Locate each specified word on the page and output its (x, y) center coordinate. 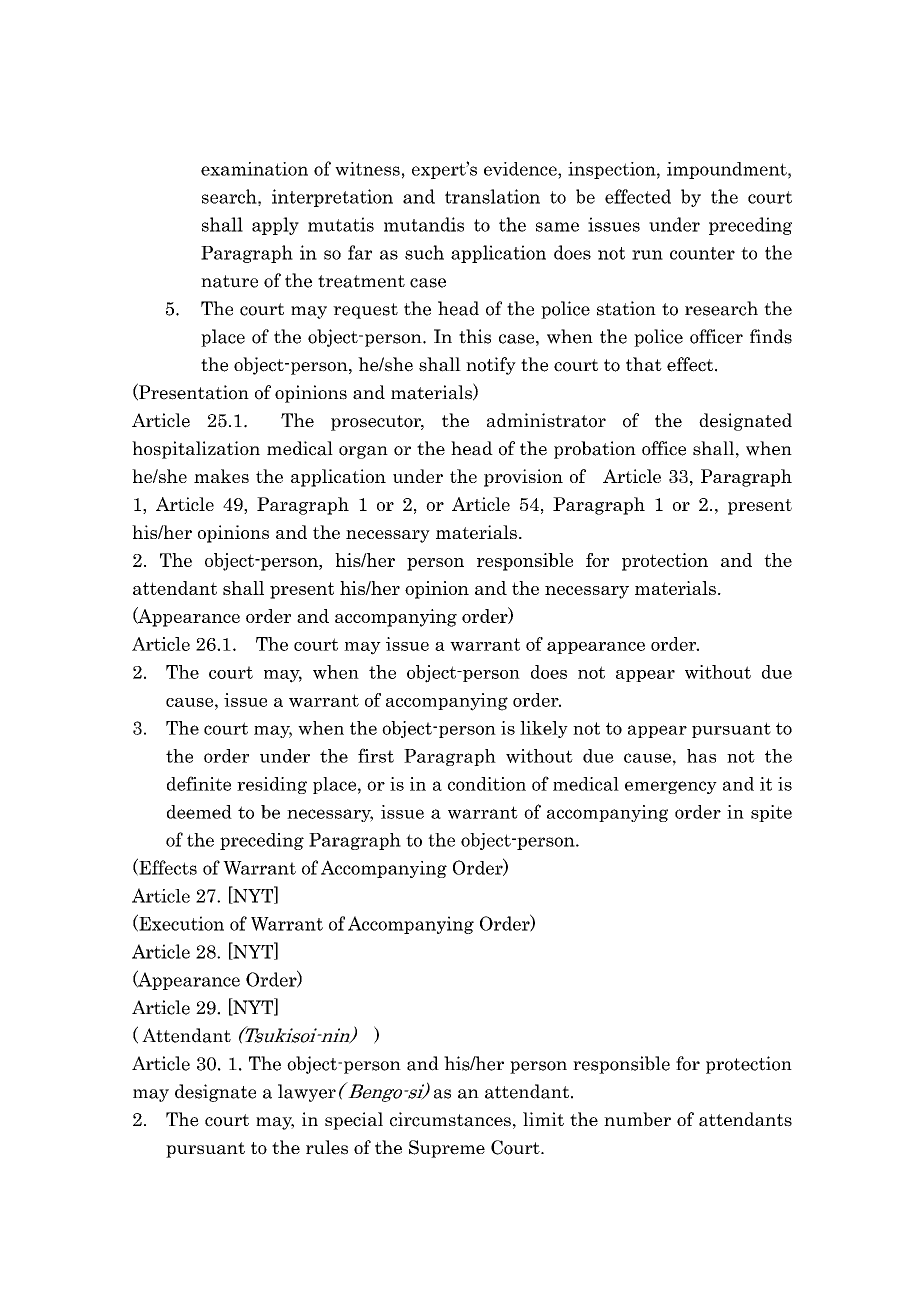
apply (275, 226)
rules (327, 1147)
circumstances (450, 1119)
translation (492, 196)
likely (544, 729)
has (701, 756)
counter (702, 253)
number (637, 1119)
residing (272, 785)
